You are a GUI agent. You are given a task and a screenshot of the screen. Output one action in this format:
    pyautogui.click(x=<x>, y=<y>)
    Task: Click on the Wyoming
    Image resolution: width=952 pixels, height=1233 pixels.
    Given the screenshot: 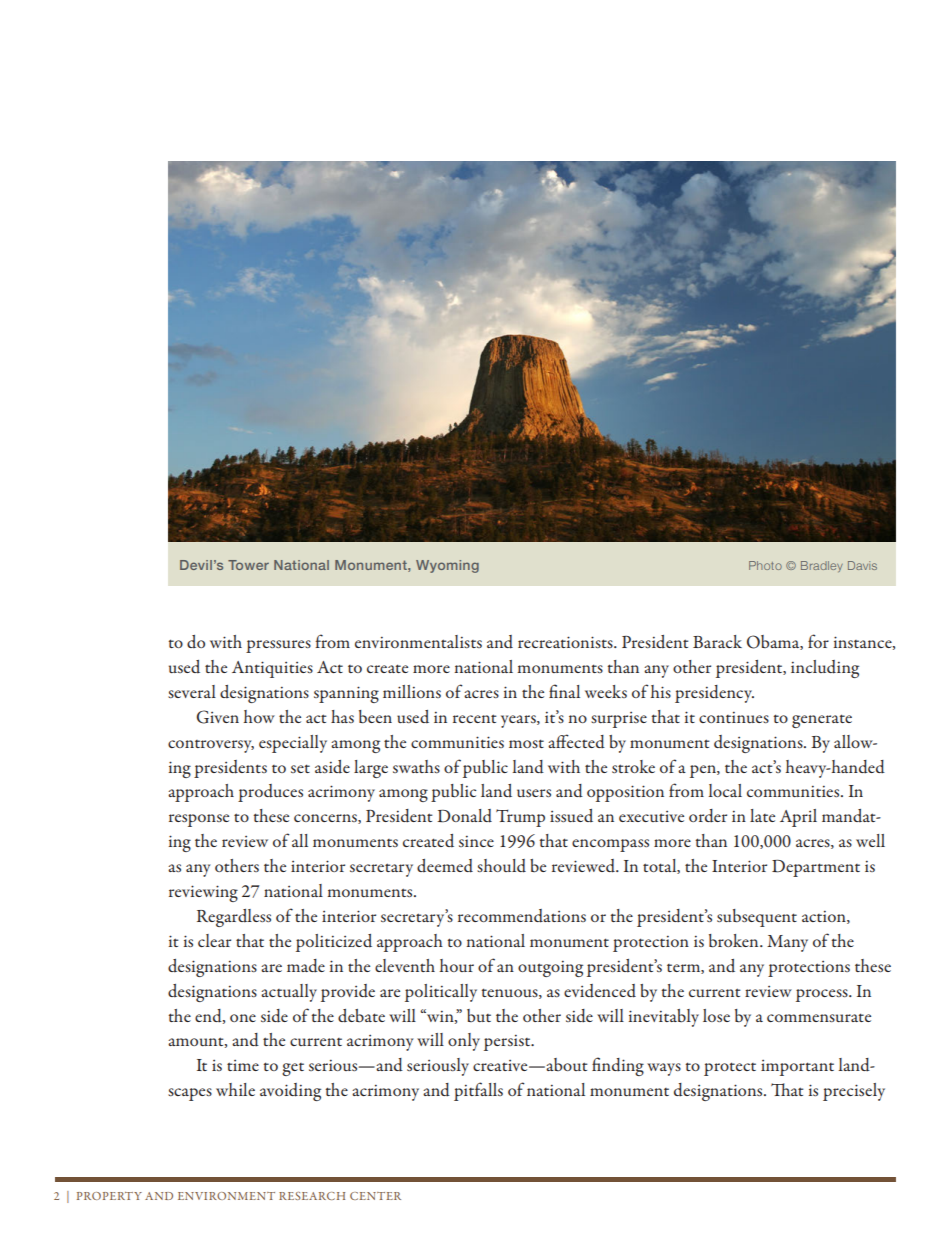 What is the action you would take?
    pyautogui.click(x=447, y=566)
